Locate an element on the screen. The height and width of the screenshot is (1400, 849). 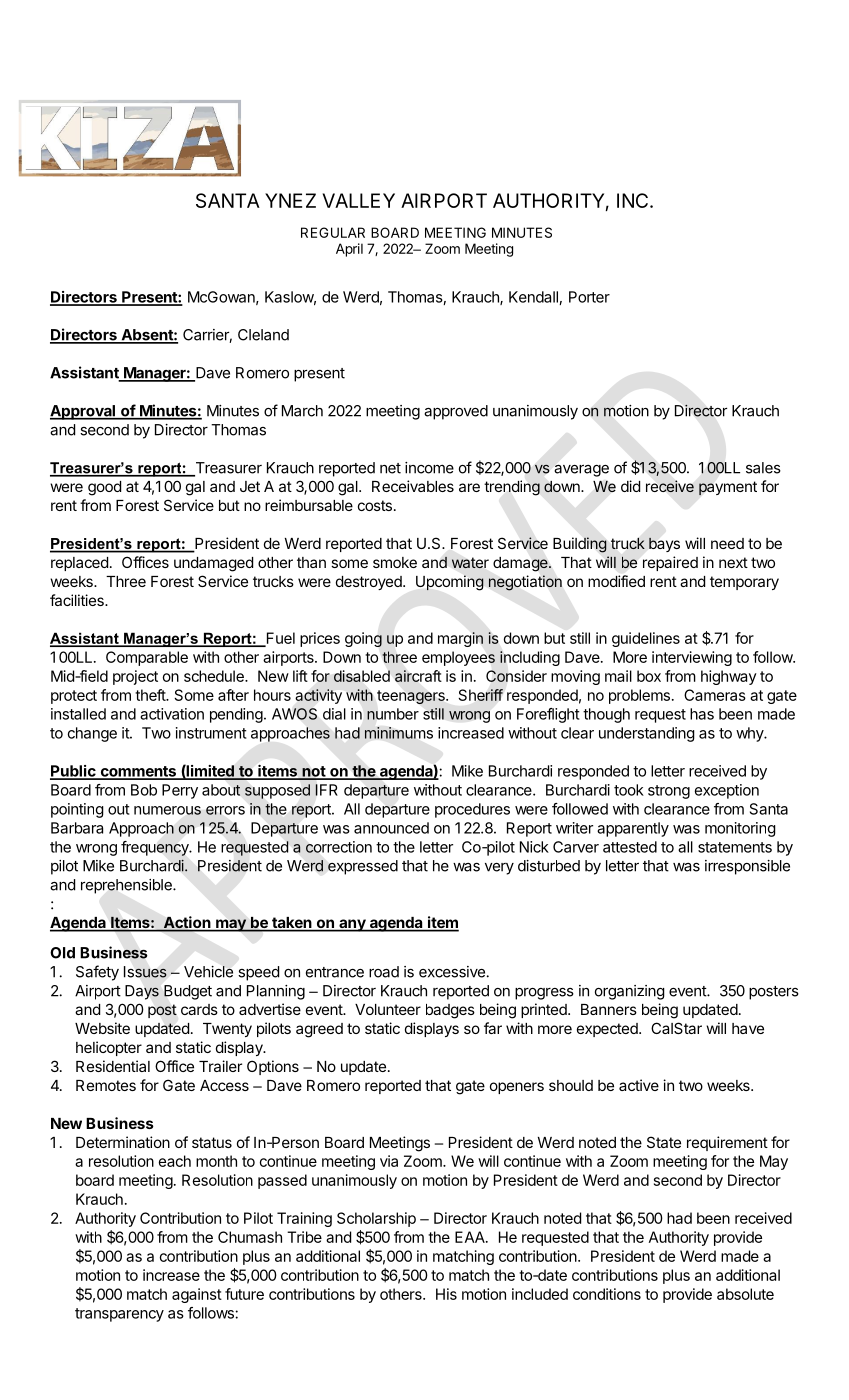
Days is located at coordinates (142, 992).
